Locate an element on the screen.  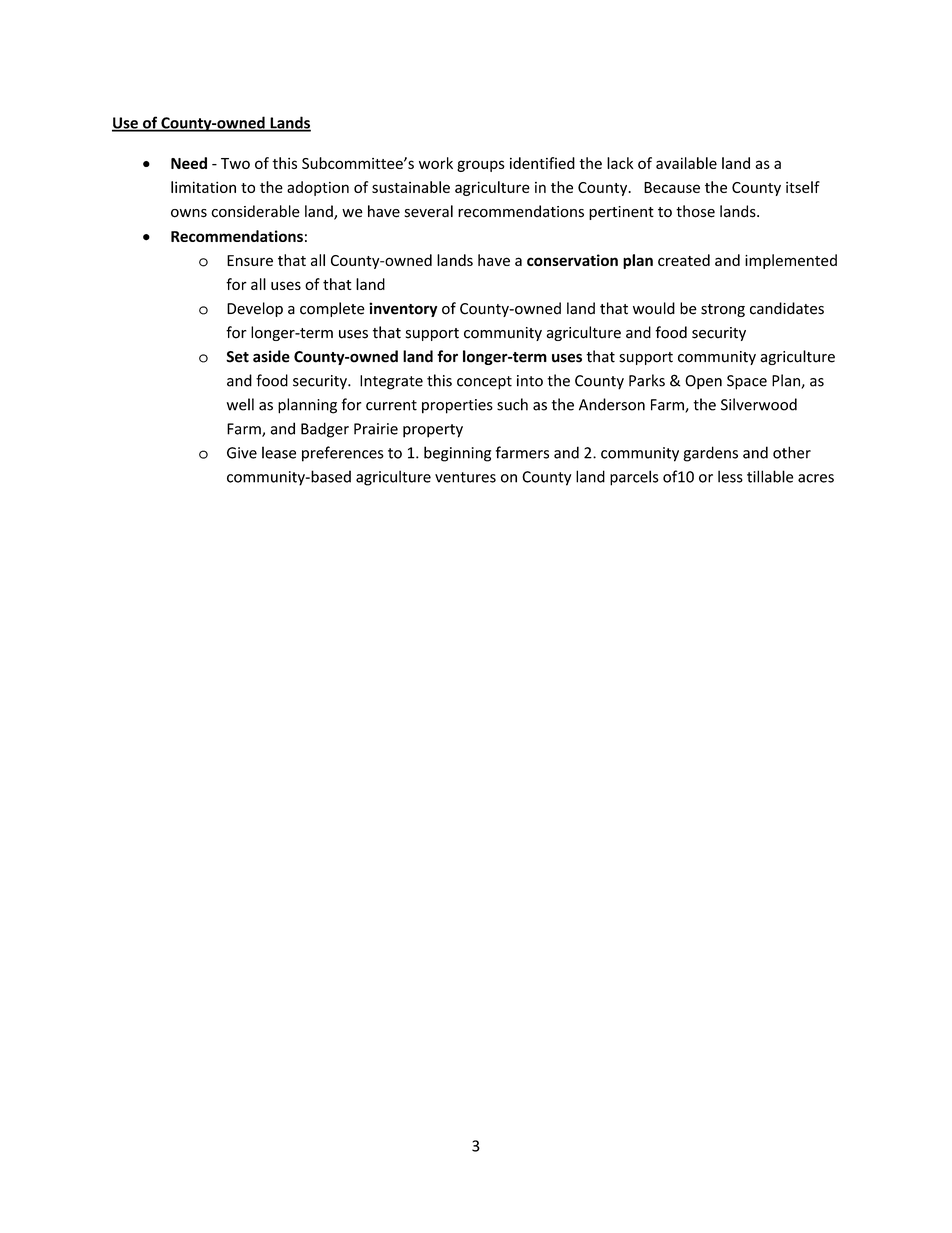
available is located at coordinates (686, 163).
